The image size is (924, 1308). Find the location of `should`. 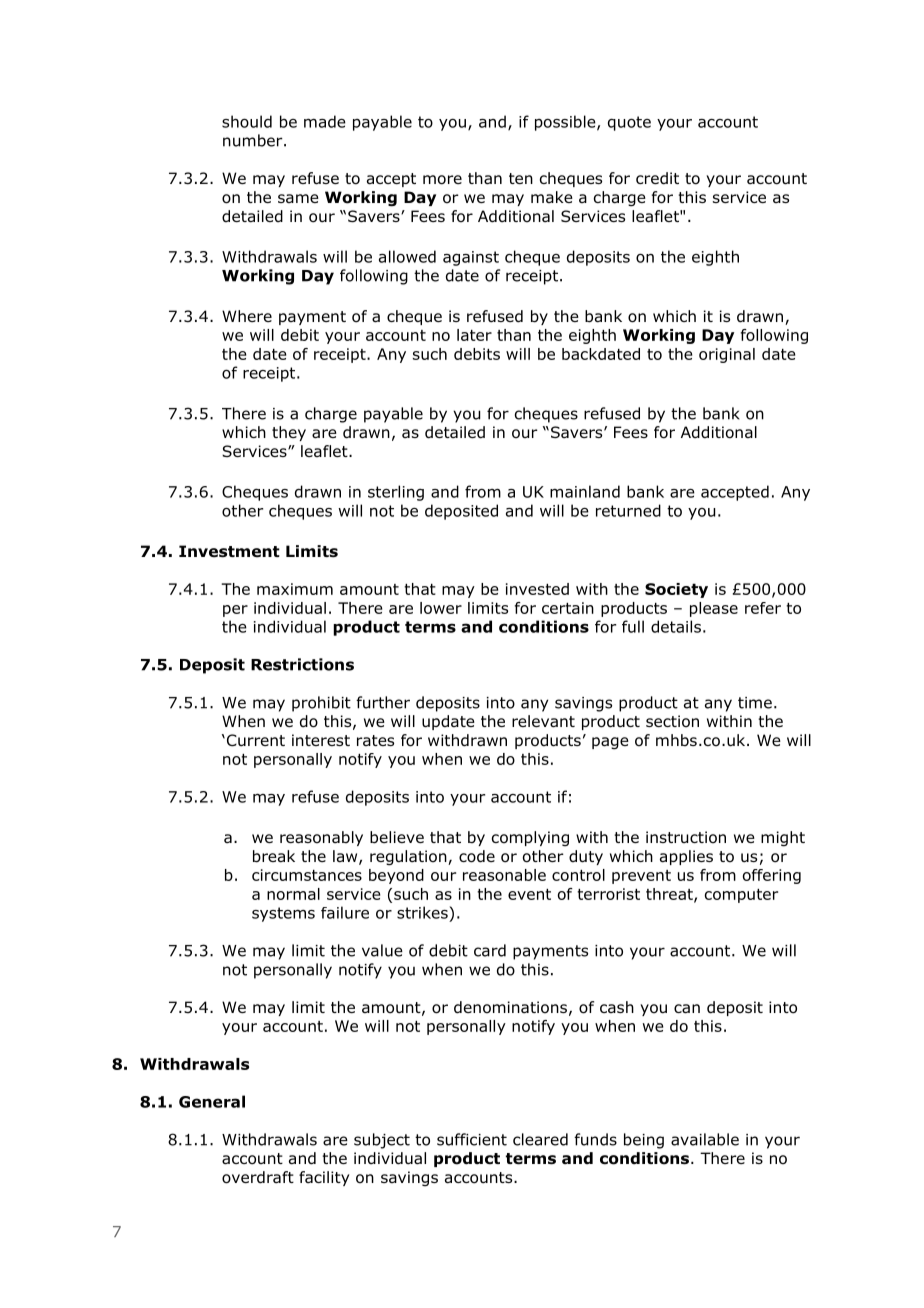

should is located at coordinates (247, 121).
